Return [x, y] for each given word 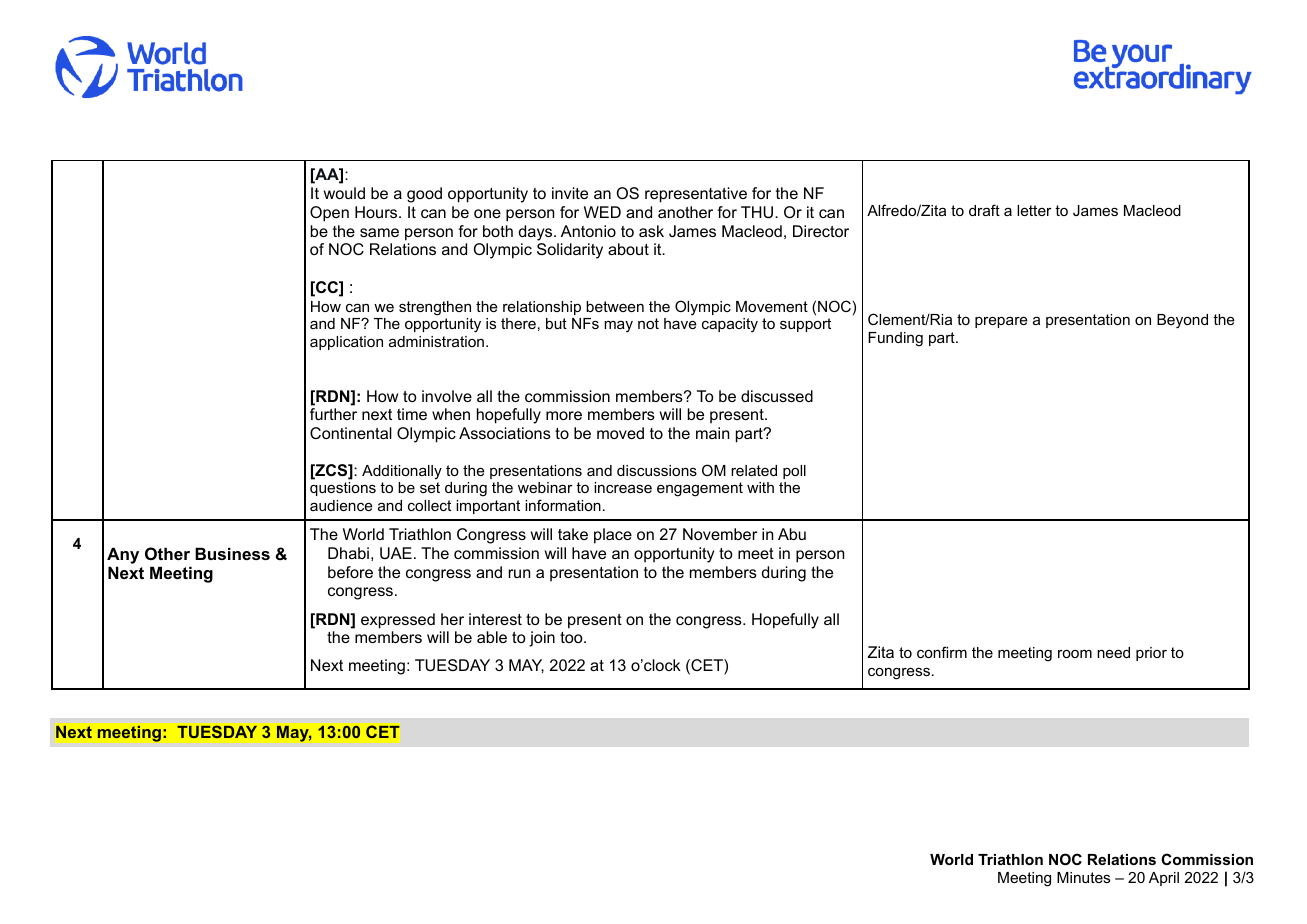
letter [1034, 210]
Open [329, 214]
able [492, 637]
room [1075, 654]
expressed [398, 621]
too [572, 637]
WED [602, 212]
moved [620, 433]
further [333, 414]
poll [794, 472]
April [1164, 879]
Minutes [1083, 877]
